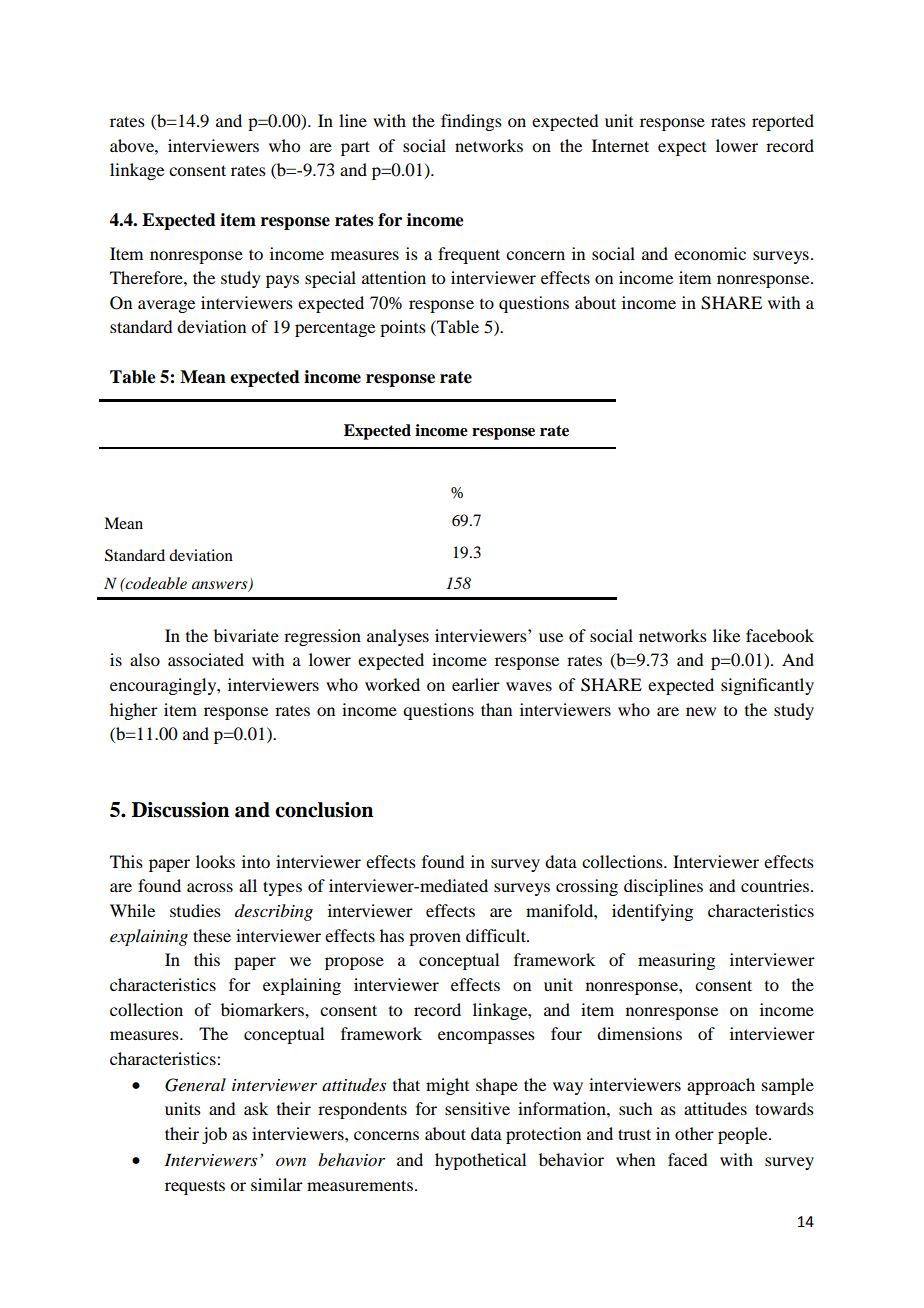 This screenshot has height=1308, width=924. What do you see at coordinates (476, 684) in the screenshot?
I see `earlier` at bounding box center [476, 684].
